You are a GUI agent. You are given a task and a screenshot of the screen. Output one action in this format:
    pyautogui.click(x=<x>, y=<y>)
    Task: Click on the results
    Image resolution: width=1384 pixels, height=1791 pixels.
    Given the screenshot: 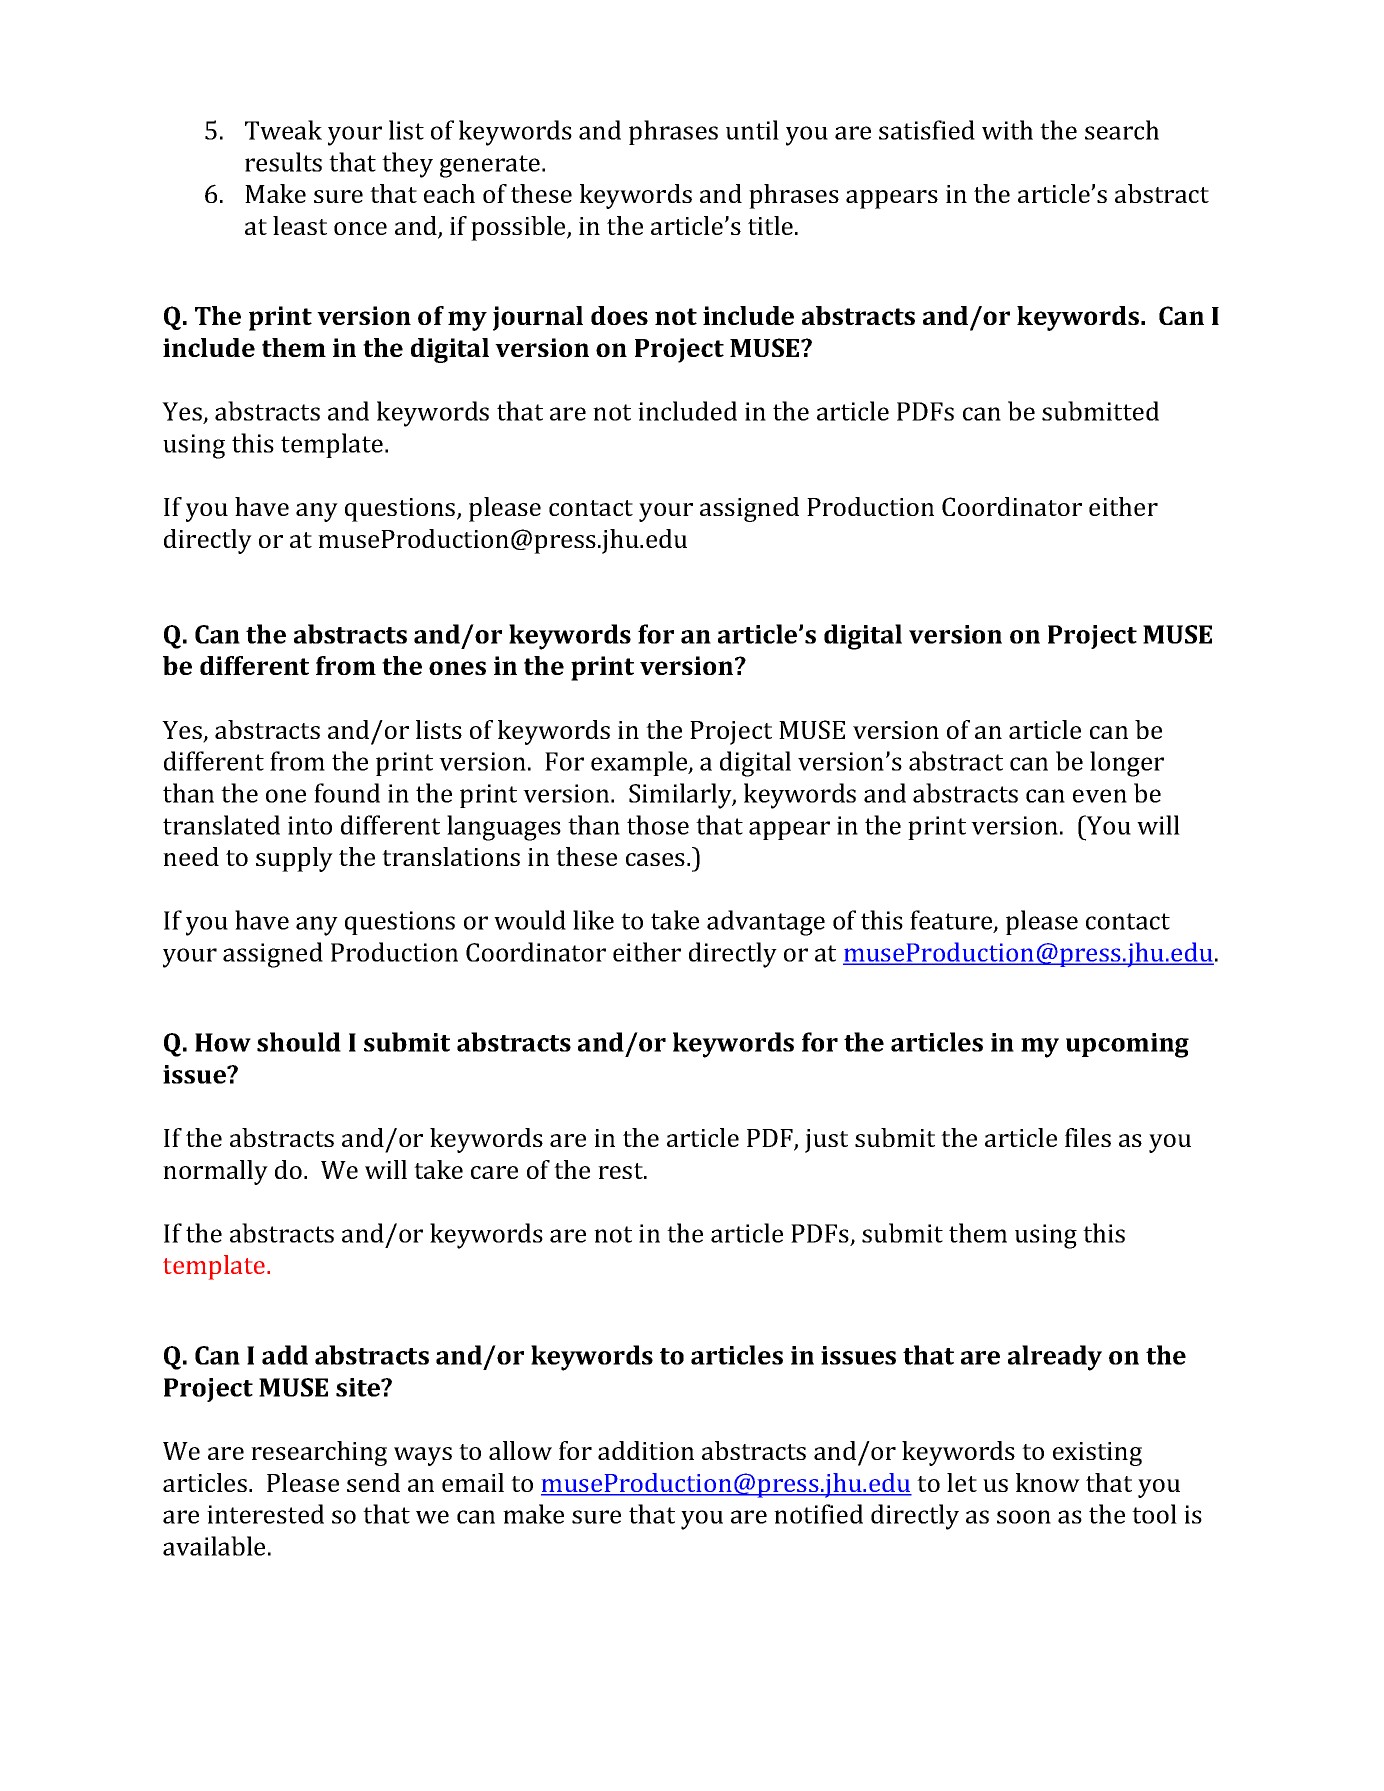 What is the action you would take?
    pyautogui.click(x=283, y=162)
